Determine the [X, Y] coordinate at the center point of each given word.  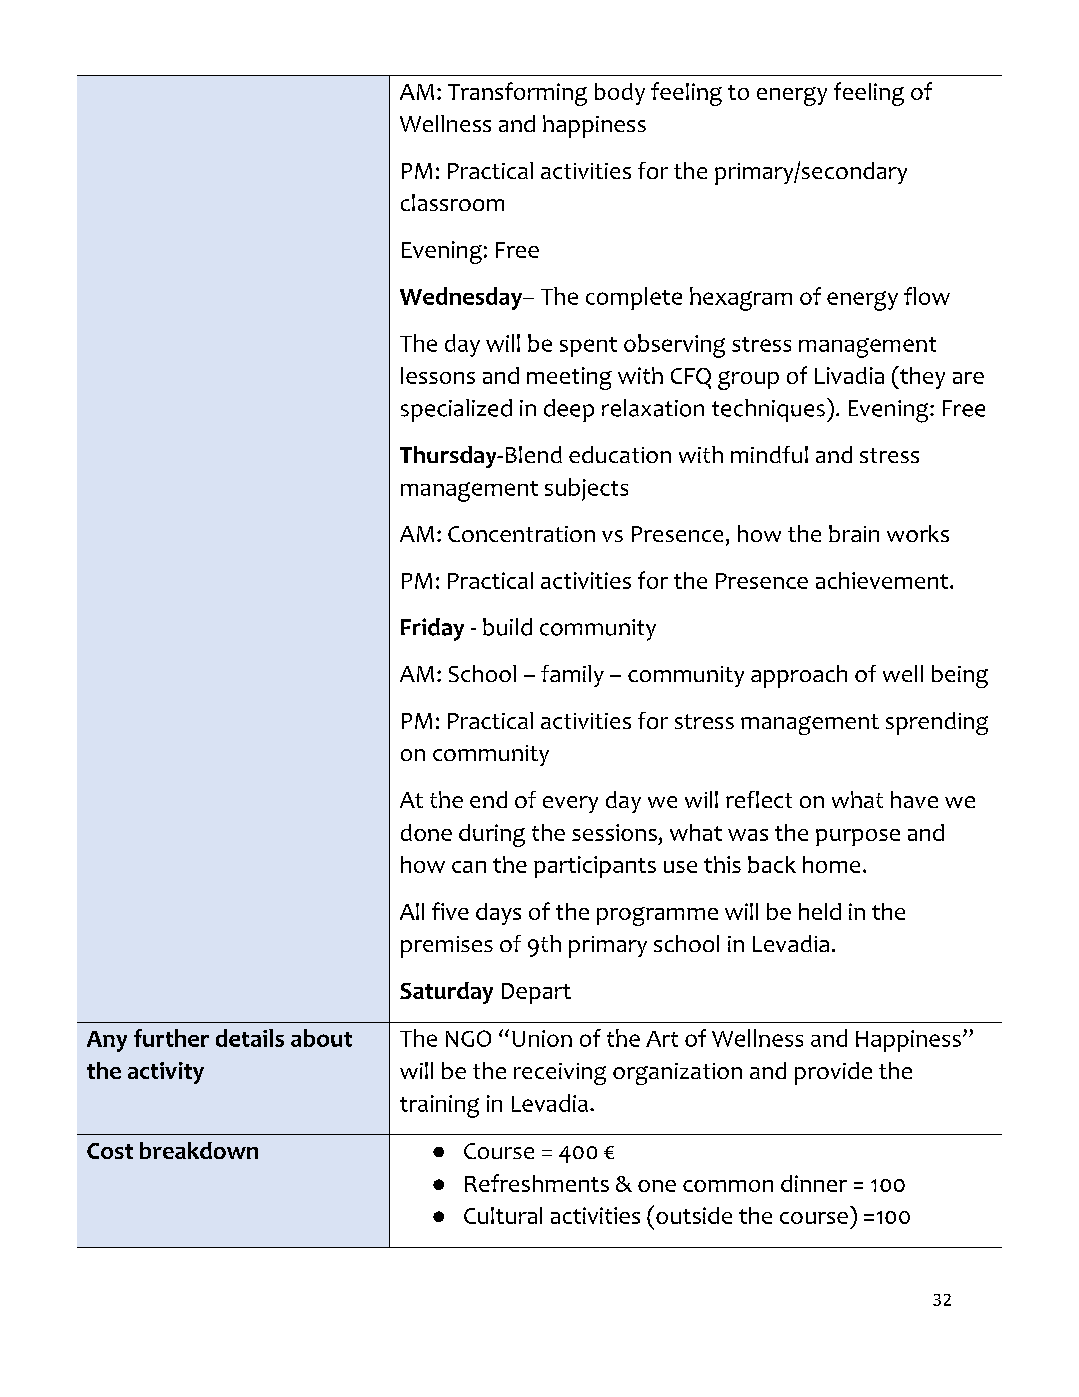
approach [799, 676]
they [921, 377]
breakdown [199, 1150]
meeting [569, 378]
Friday [432, 629]
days [498, 914]
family [572, 676]
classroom [452, 202]
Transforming [517, 94]
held [820, 911]
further [171, 1038]
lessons [438, 375]
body [620, 94]
